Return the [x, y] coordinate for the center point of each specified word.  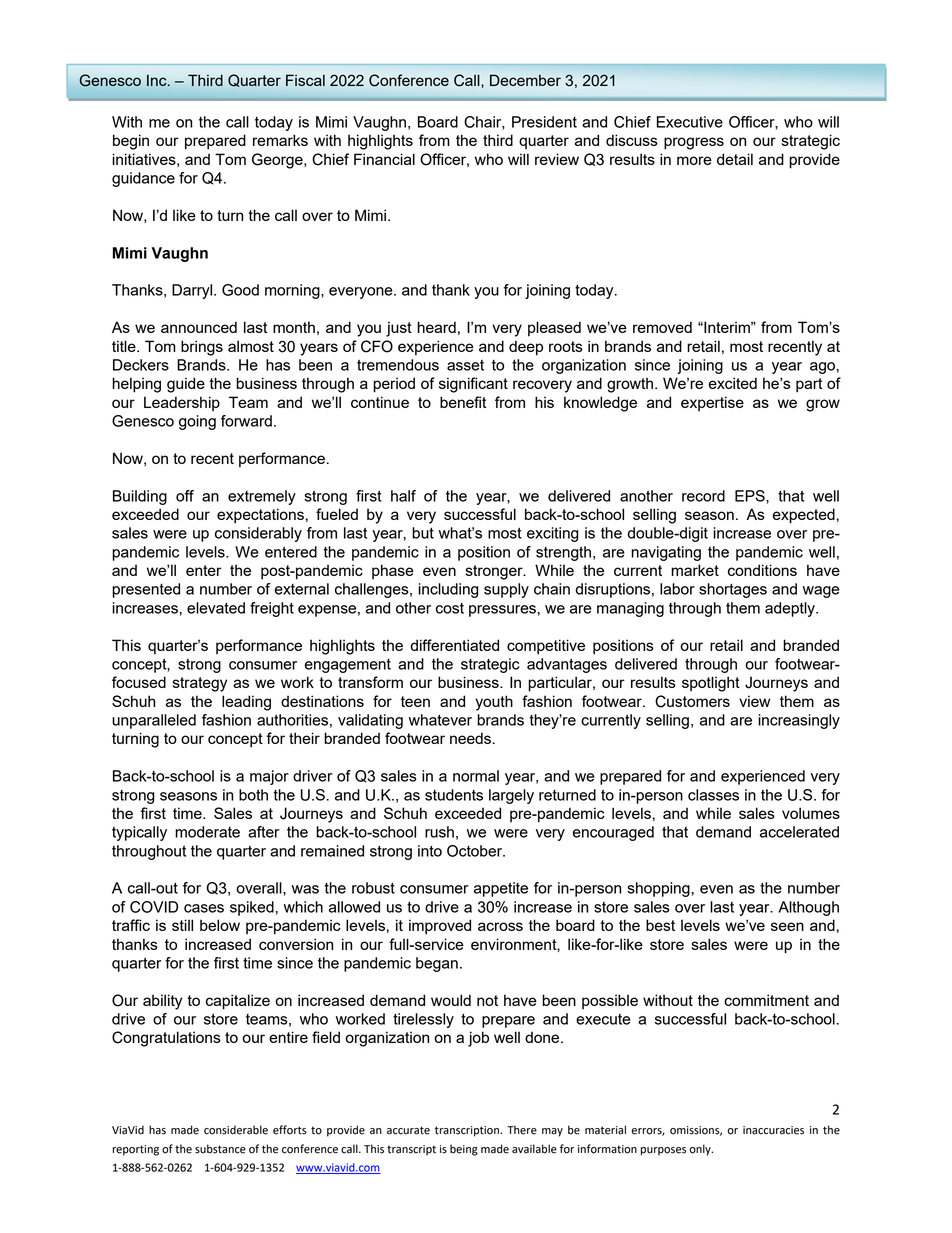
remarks [280, 140]
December [525, 80]
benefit [463, 402]
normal [476, 776]
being [464, 1150]
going [197, 422]
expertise [712, 403]
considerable [236, 1130]
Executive [690, 122]
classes [713, 795]
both [253, 795]
